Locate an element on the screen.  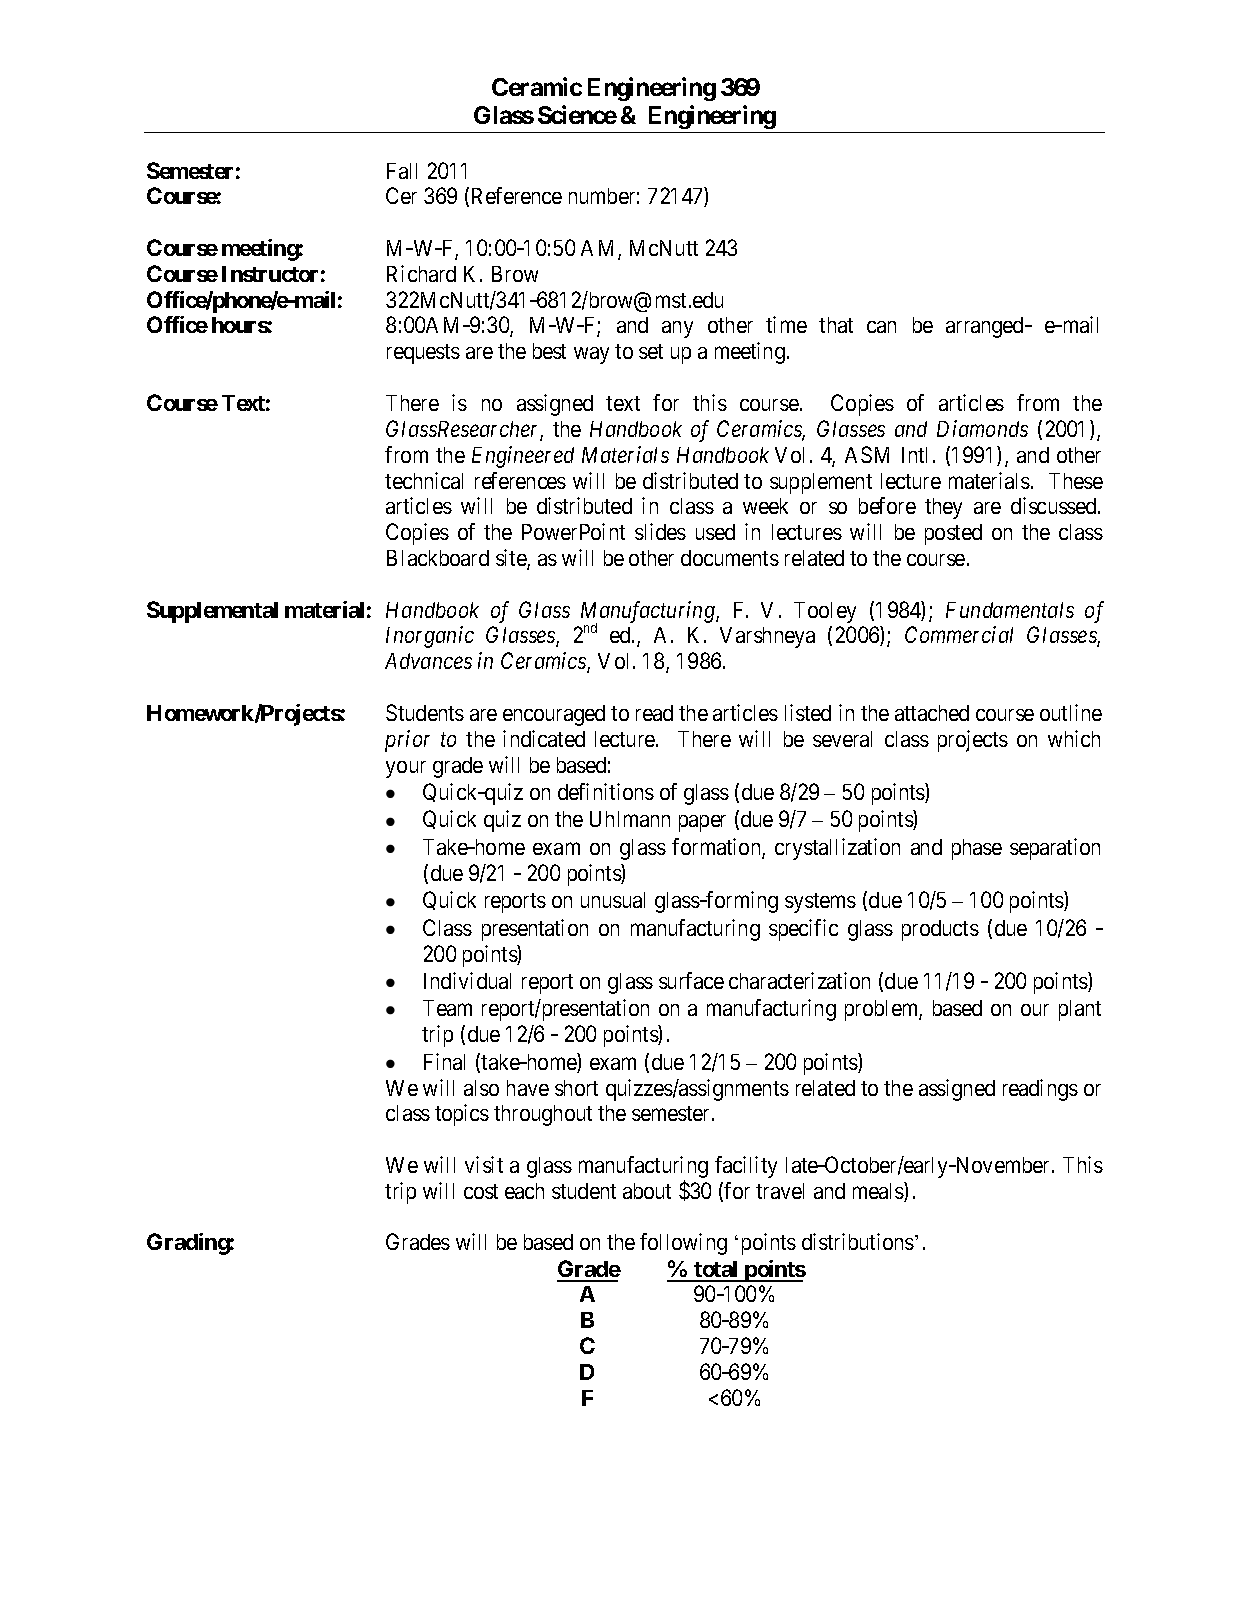
Intl is located at coordinates (914, 455).
